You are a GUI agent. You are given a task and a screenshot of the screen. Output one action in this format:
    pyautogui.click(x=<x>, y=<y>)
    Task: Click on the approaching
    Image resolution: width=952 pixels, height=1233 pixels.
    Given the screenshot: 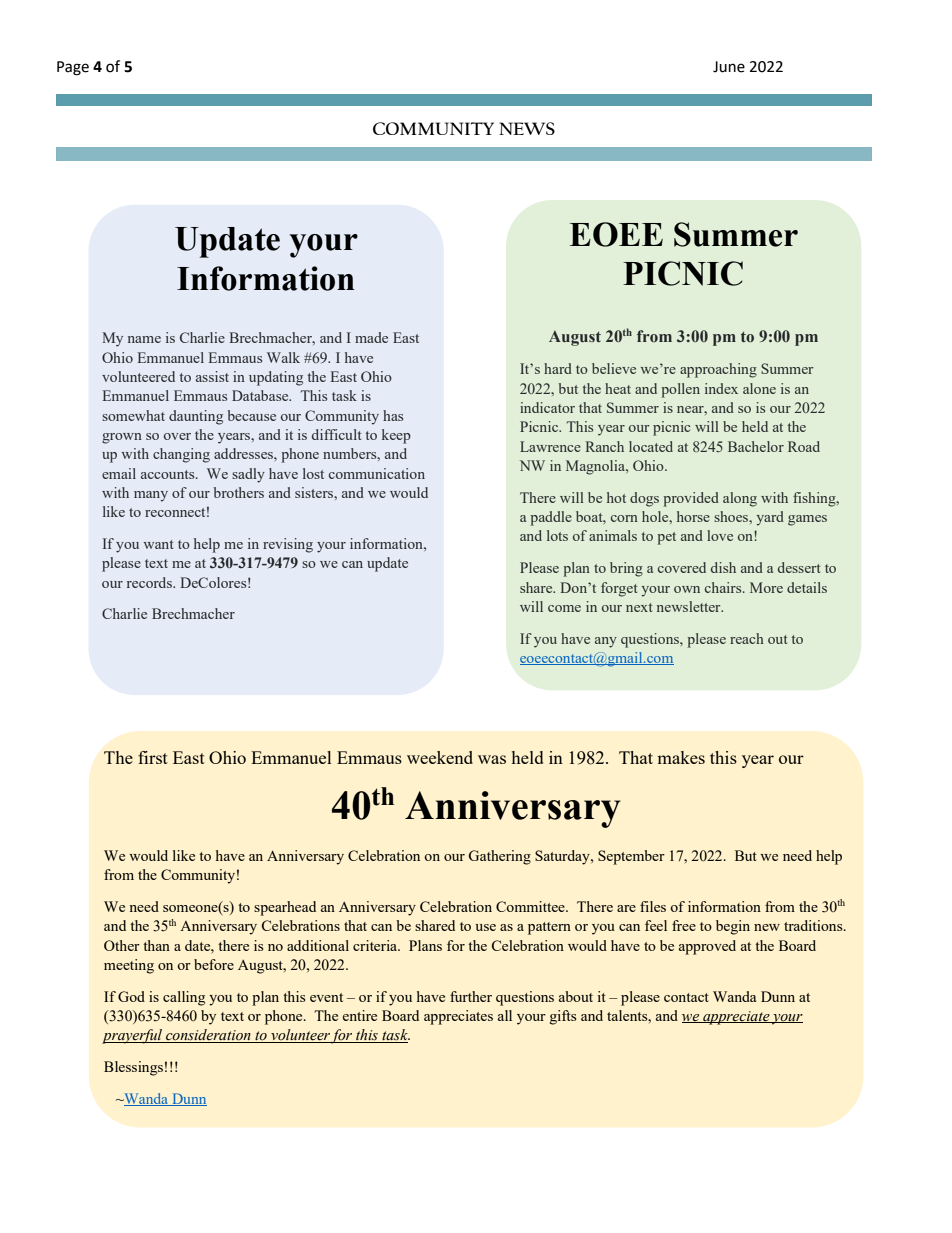 What is the action you would take?
    pyautogui.click(x=718, y=370)
